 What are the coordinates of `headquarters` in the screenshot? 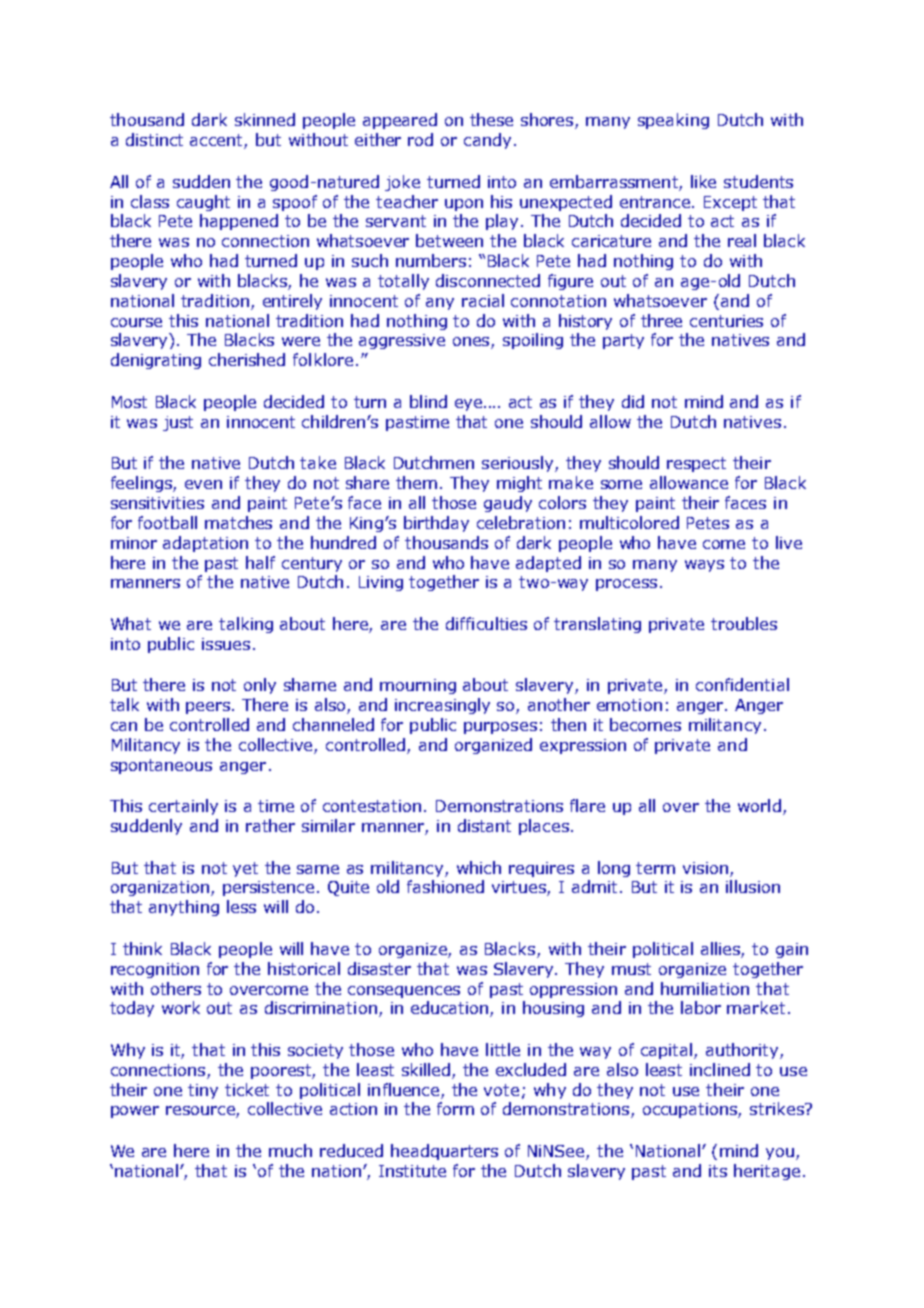 It's located at (444, 1152).
